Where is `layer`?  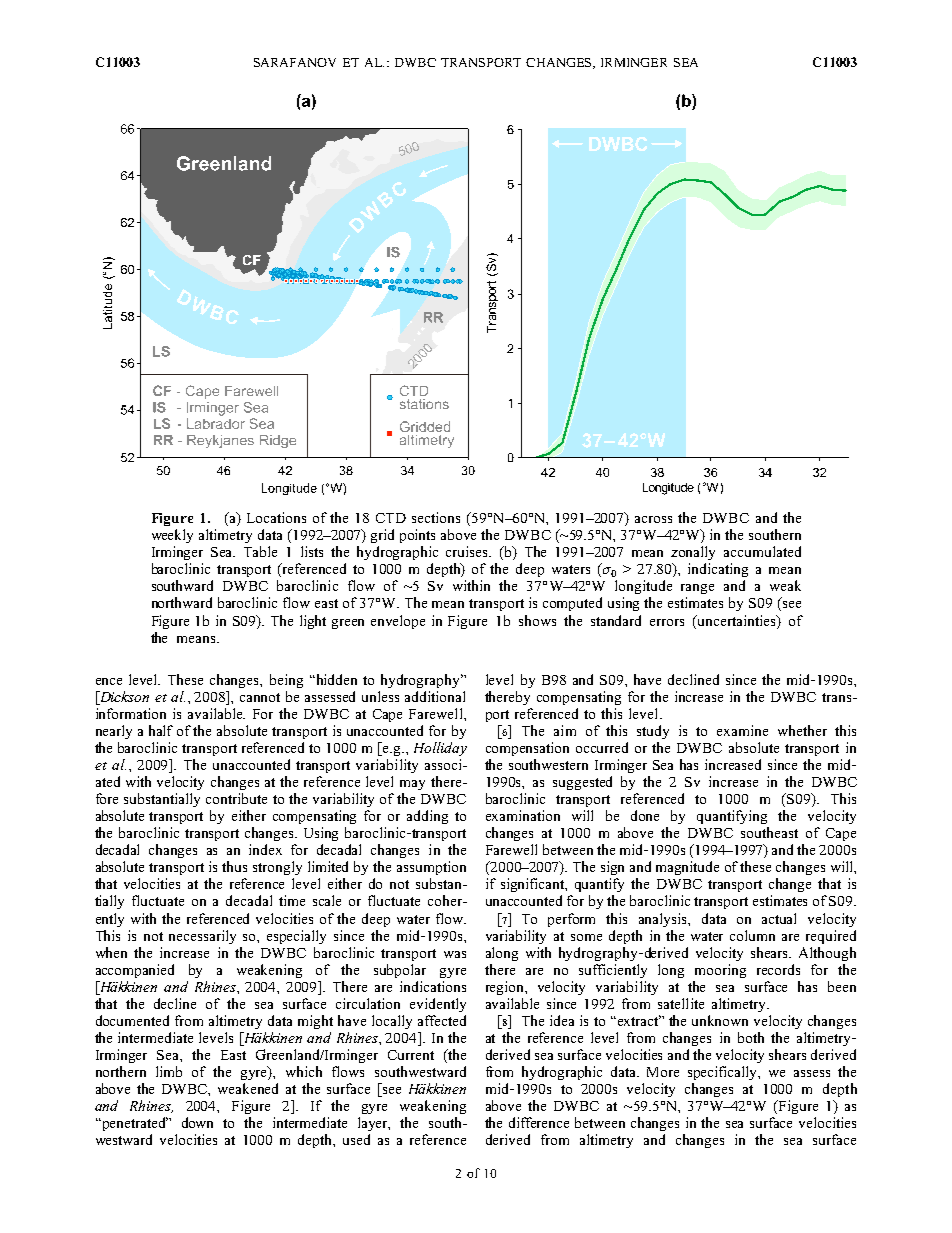 layer is located at coordinates (374, 1124).
